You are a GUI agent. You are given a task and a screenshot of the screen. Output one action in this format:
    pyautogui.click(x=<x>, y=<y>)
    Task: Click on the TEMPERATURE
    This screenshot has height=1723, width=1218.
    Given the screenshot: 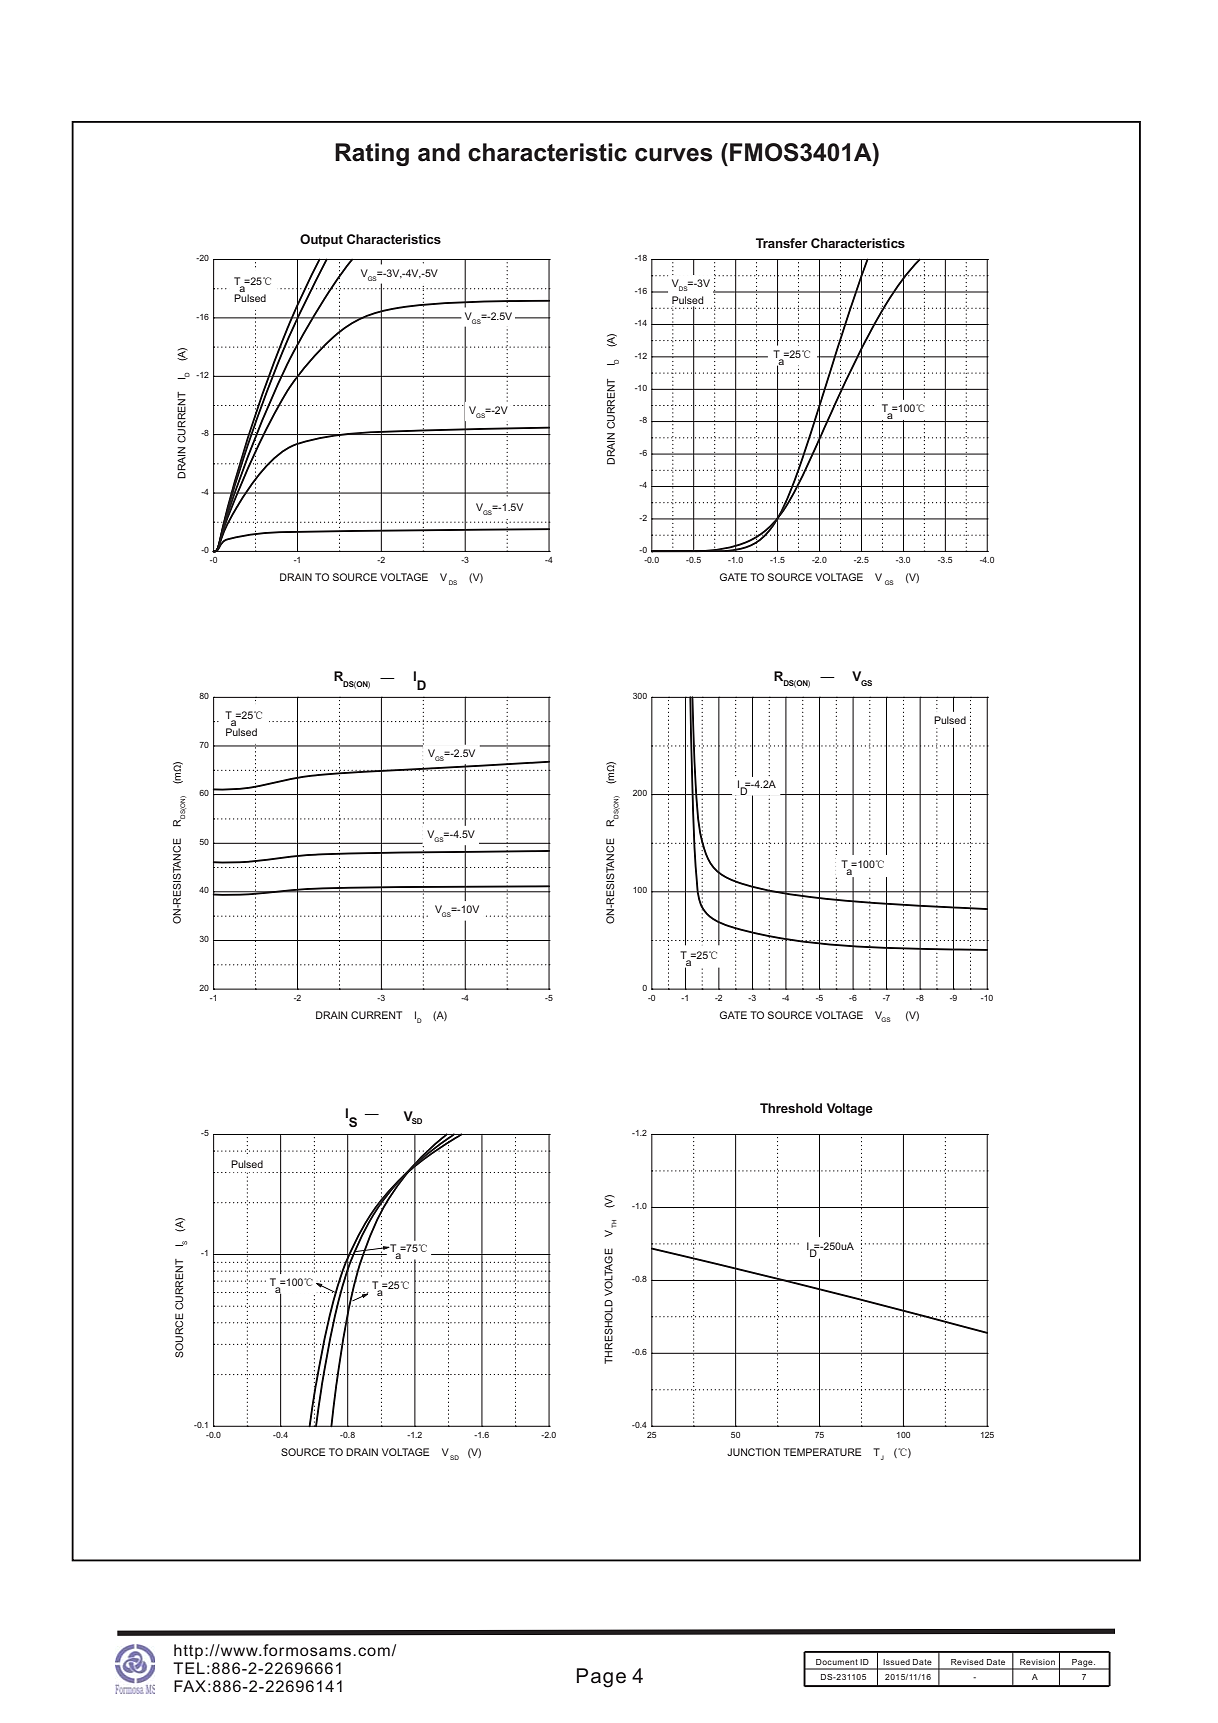 What is the action you would take?
    pyautogui.click(x=822, y=1452)
